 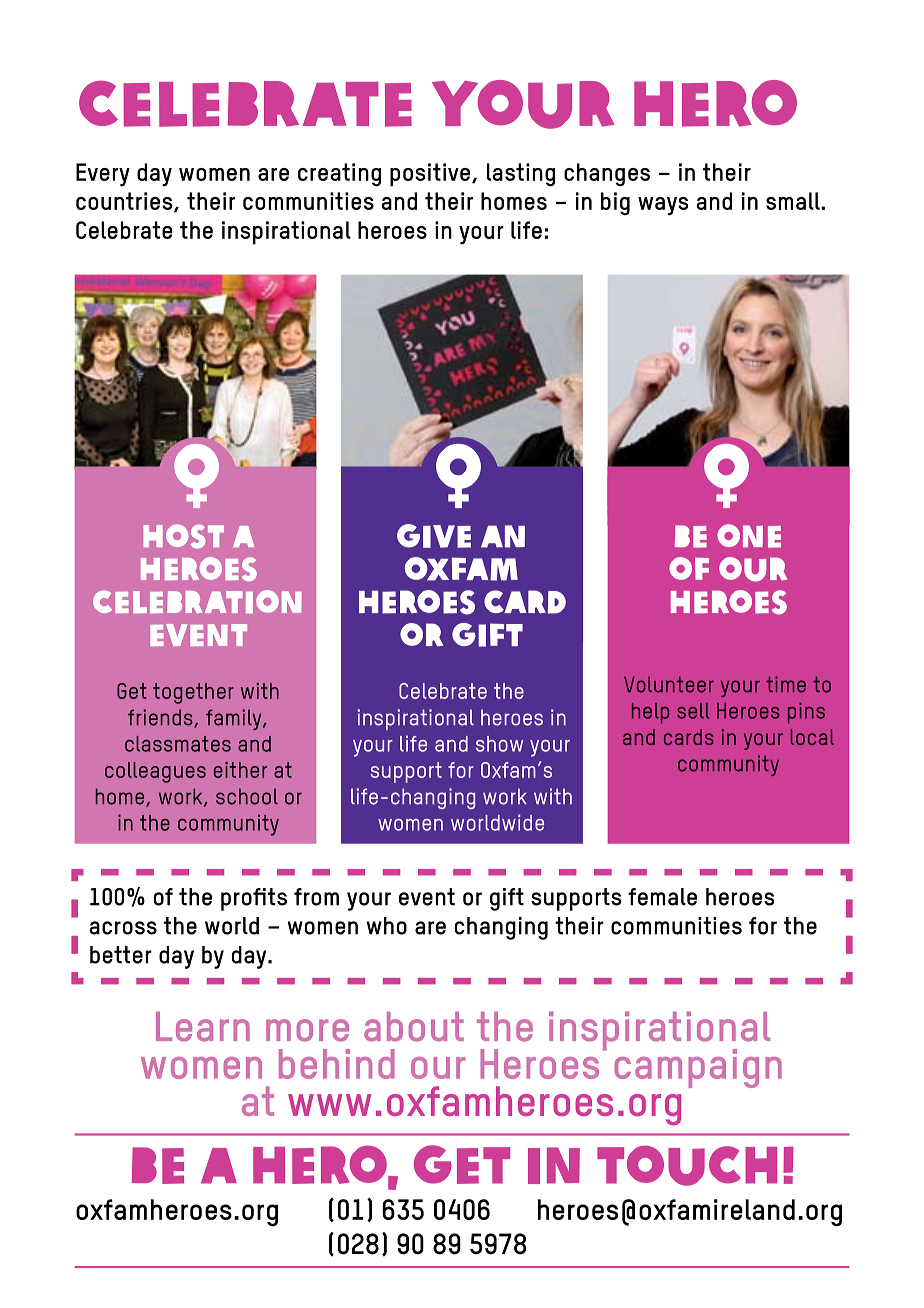 I want to click on Learn, so click(x=203, y=1027).
